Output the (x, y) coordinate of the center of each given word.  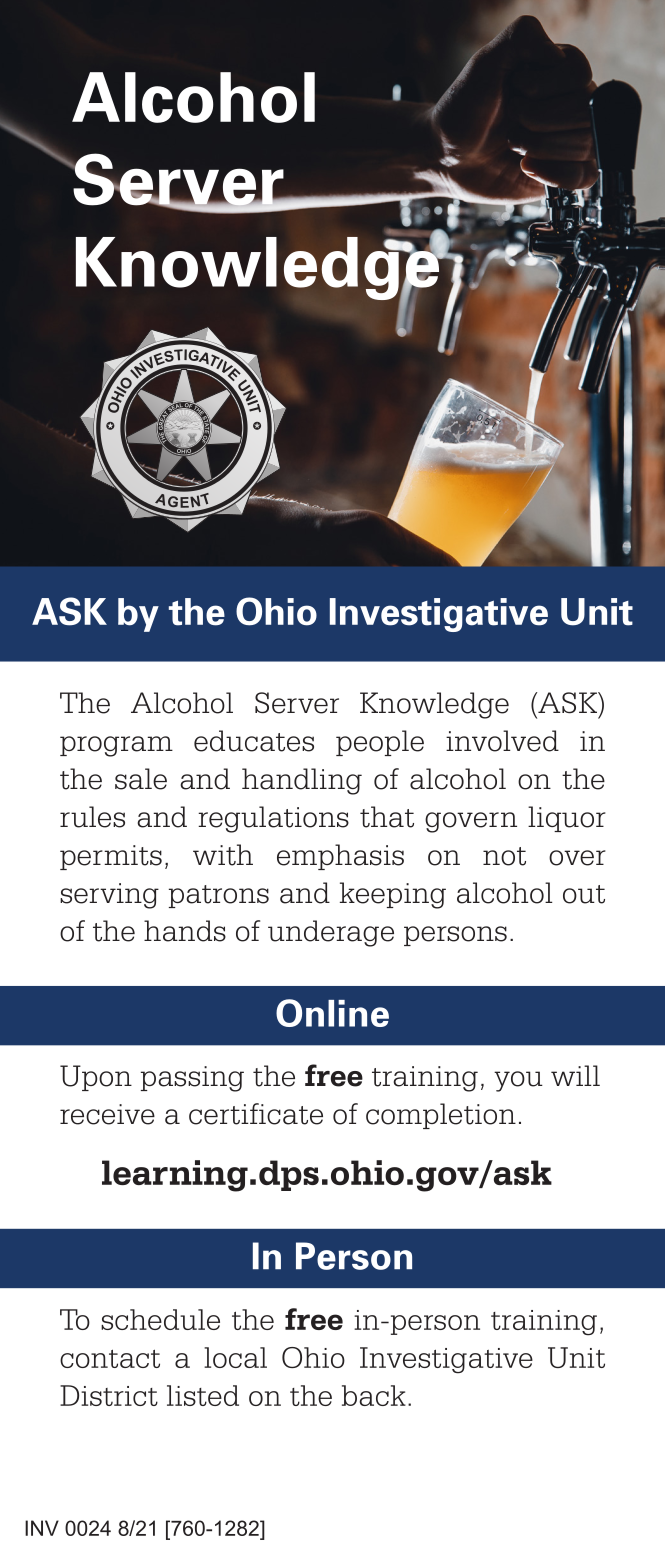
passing (192, 1079)
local (235, 1357)
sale (141, 779)
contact (110, 1358)
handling (302, 781)
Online (332, 1013)
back (374, 1395)
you (518, 1081)
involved (502, 741)
